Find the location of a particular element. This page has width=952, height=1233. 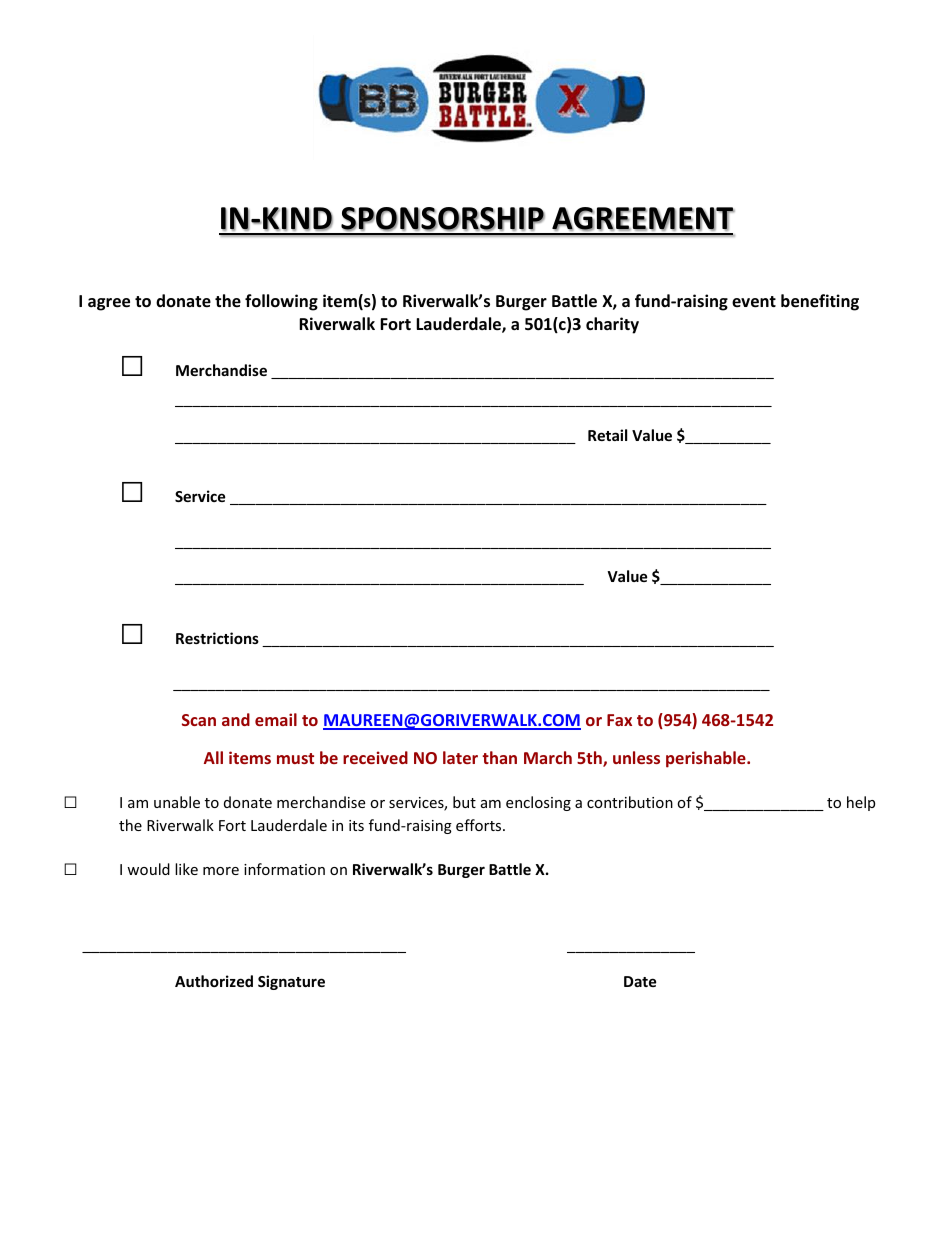

help is located at coordinates (861, 803).
